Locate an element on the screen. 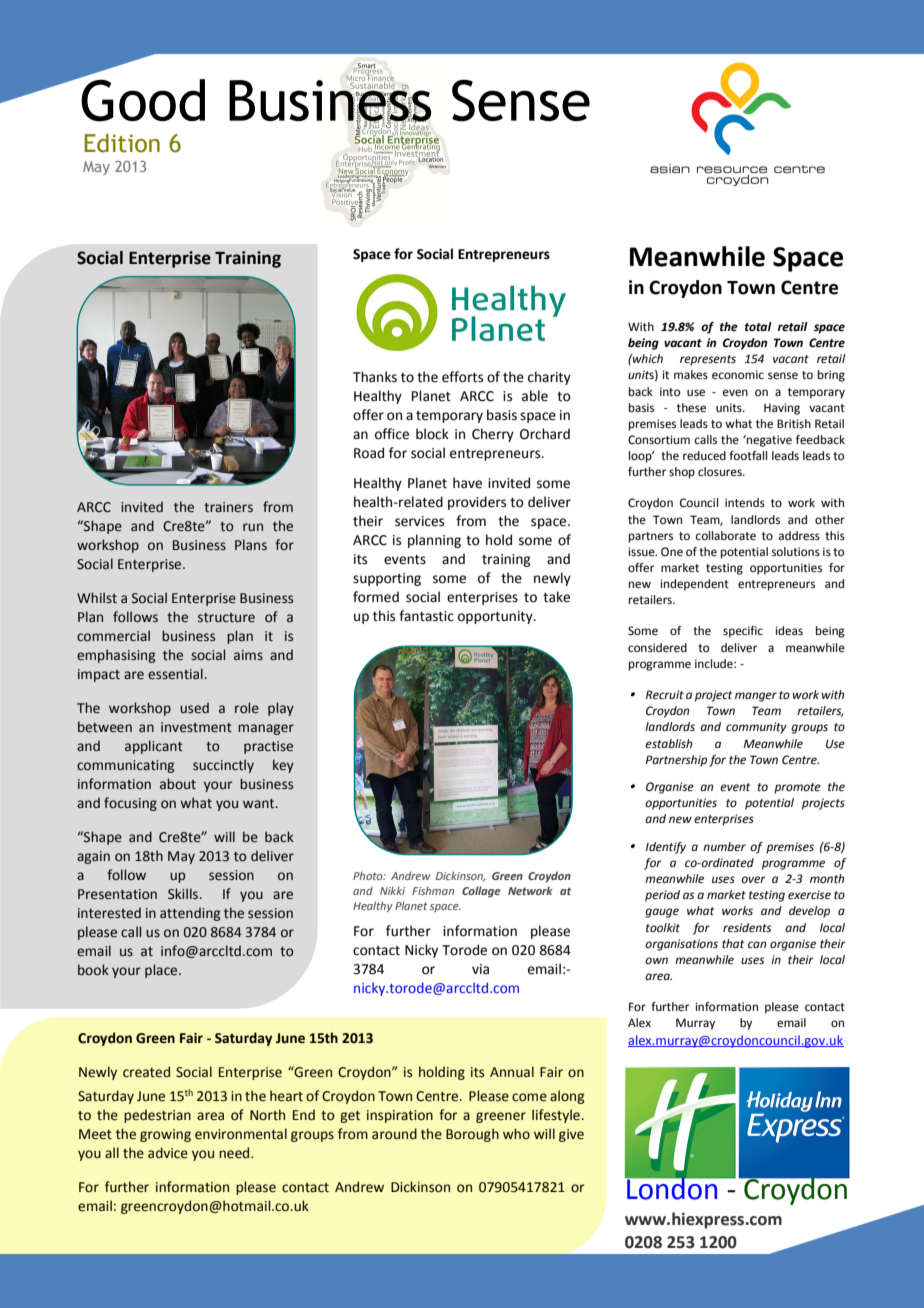  structure is located at coordinates (226, 618).
